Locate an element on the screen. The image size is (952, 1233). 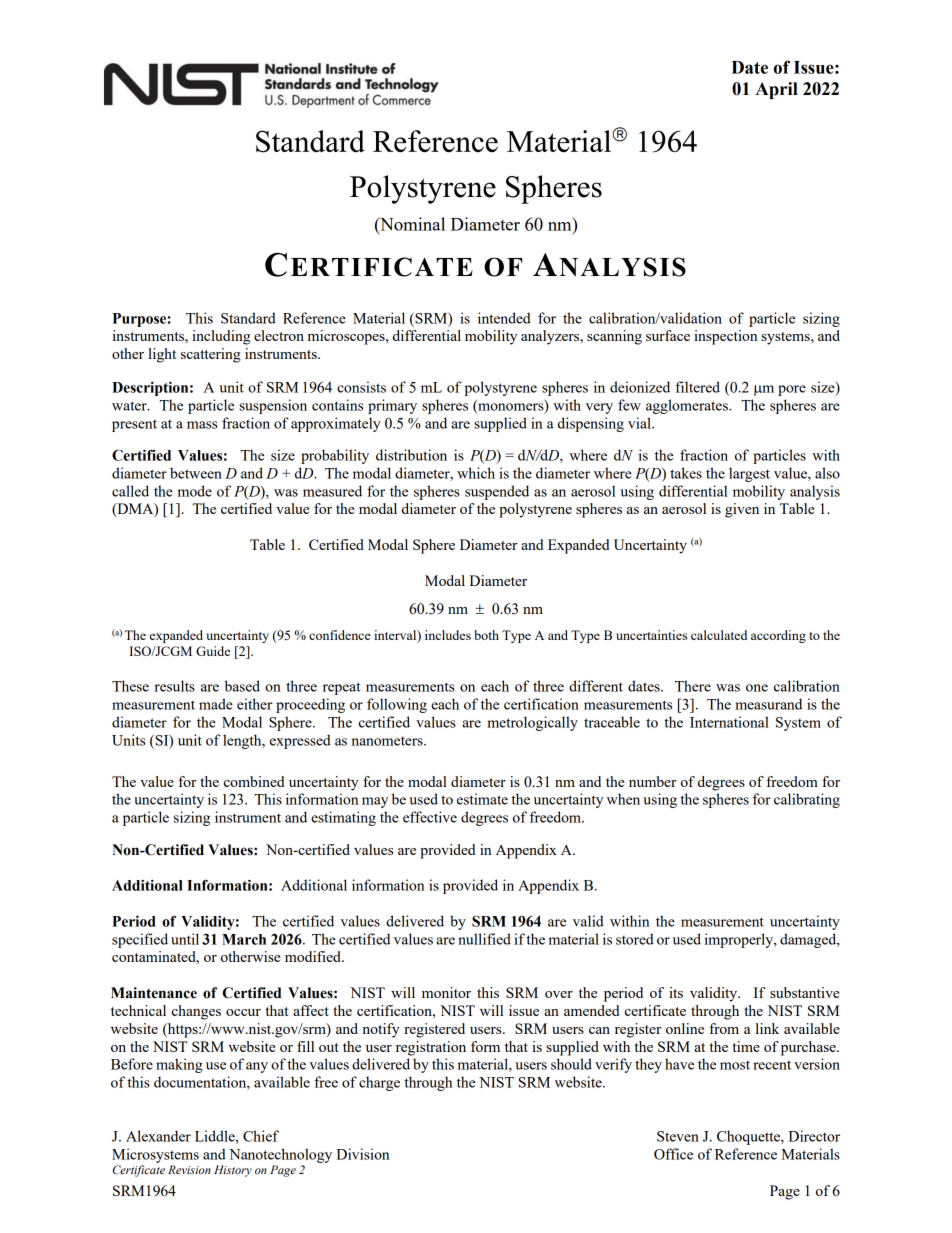
April is located at coordinates (776, 90).
